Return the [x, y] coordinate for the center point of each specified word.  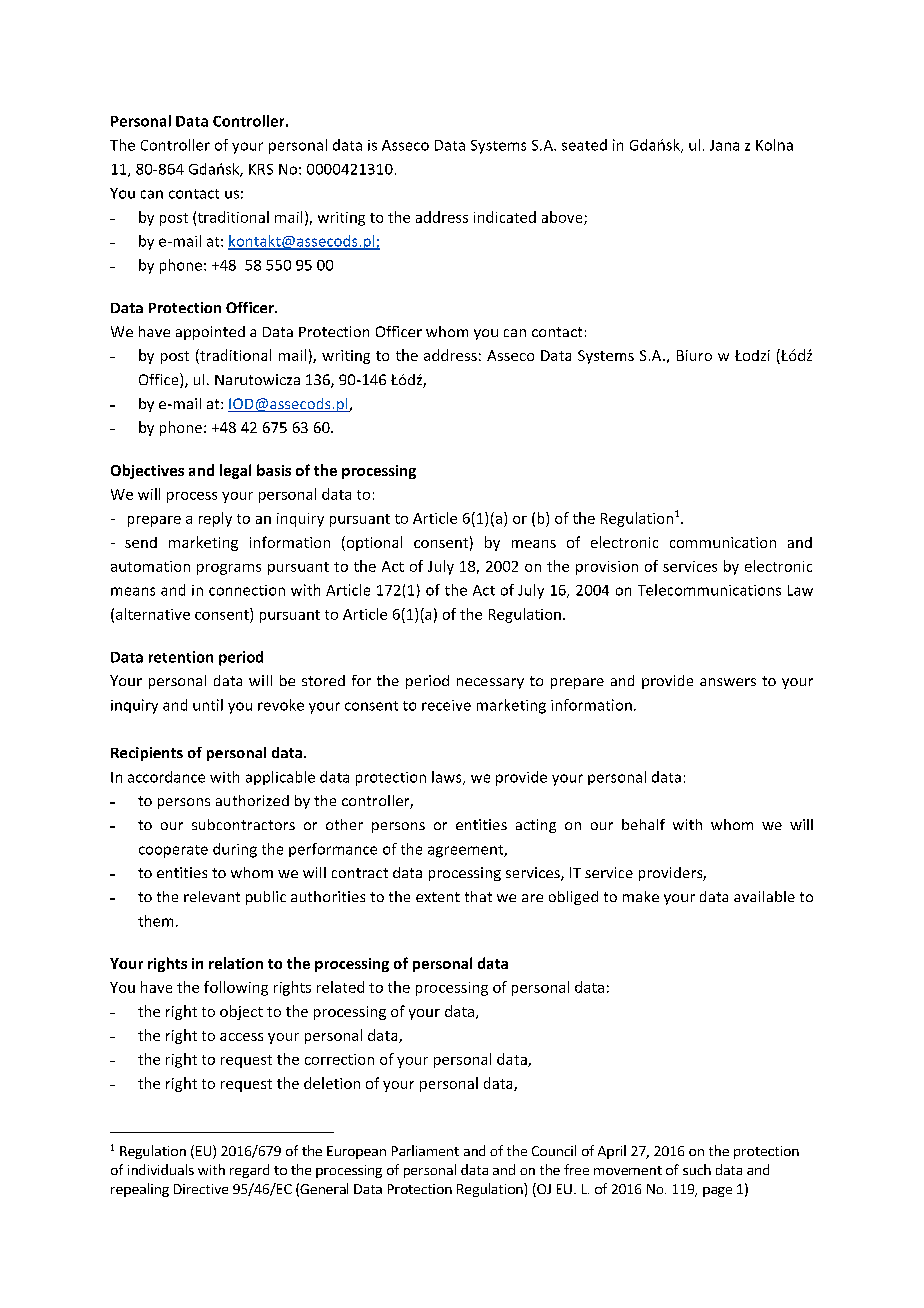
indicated [505, 217]
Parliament [425, 1150]
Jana [724, 145]
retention [181, 657]
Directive [201, 1189]
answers [728, 682]
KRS [261, 169]
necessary [490, 683]
